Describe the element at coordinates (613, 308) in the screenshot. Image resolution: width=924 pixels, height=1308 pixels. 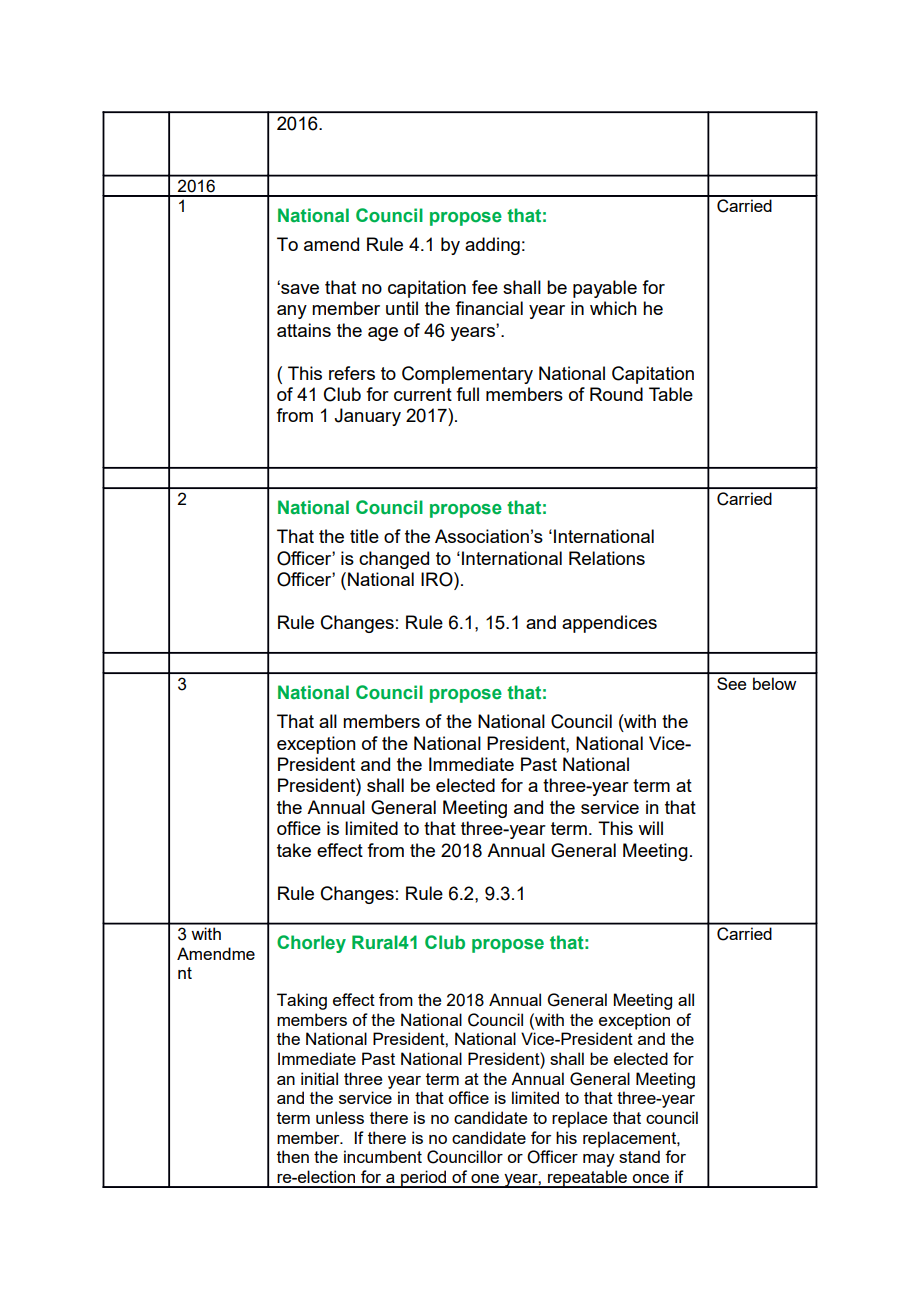
I see `which` at that location.
